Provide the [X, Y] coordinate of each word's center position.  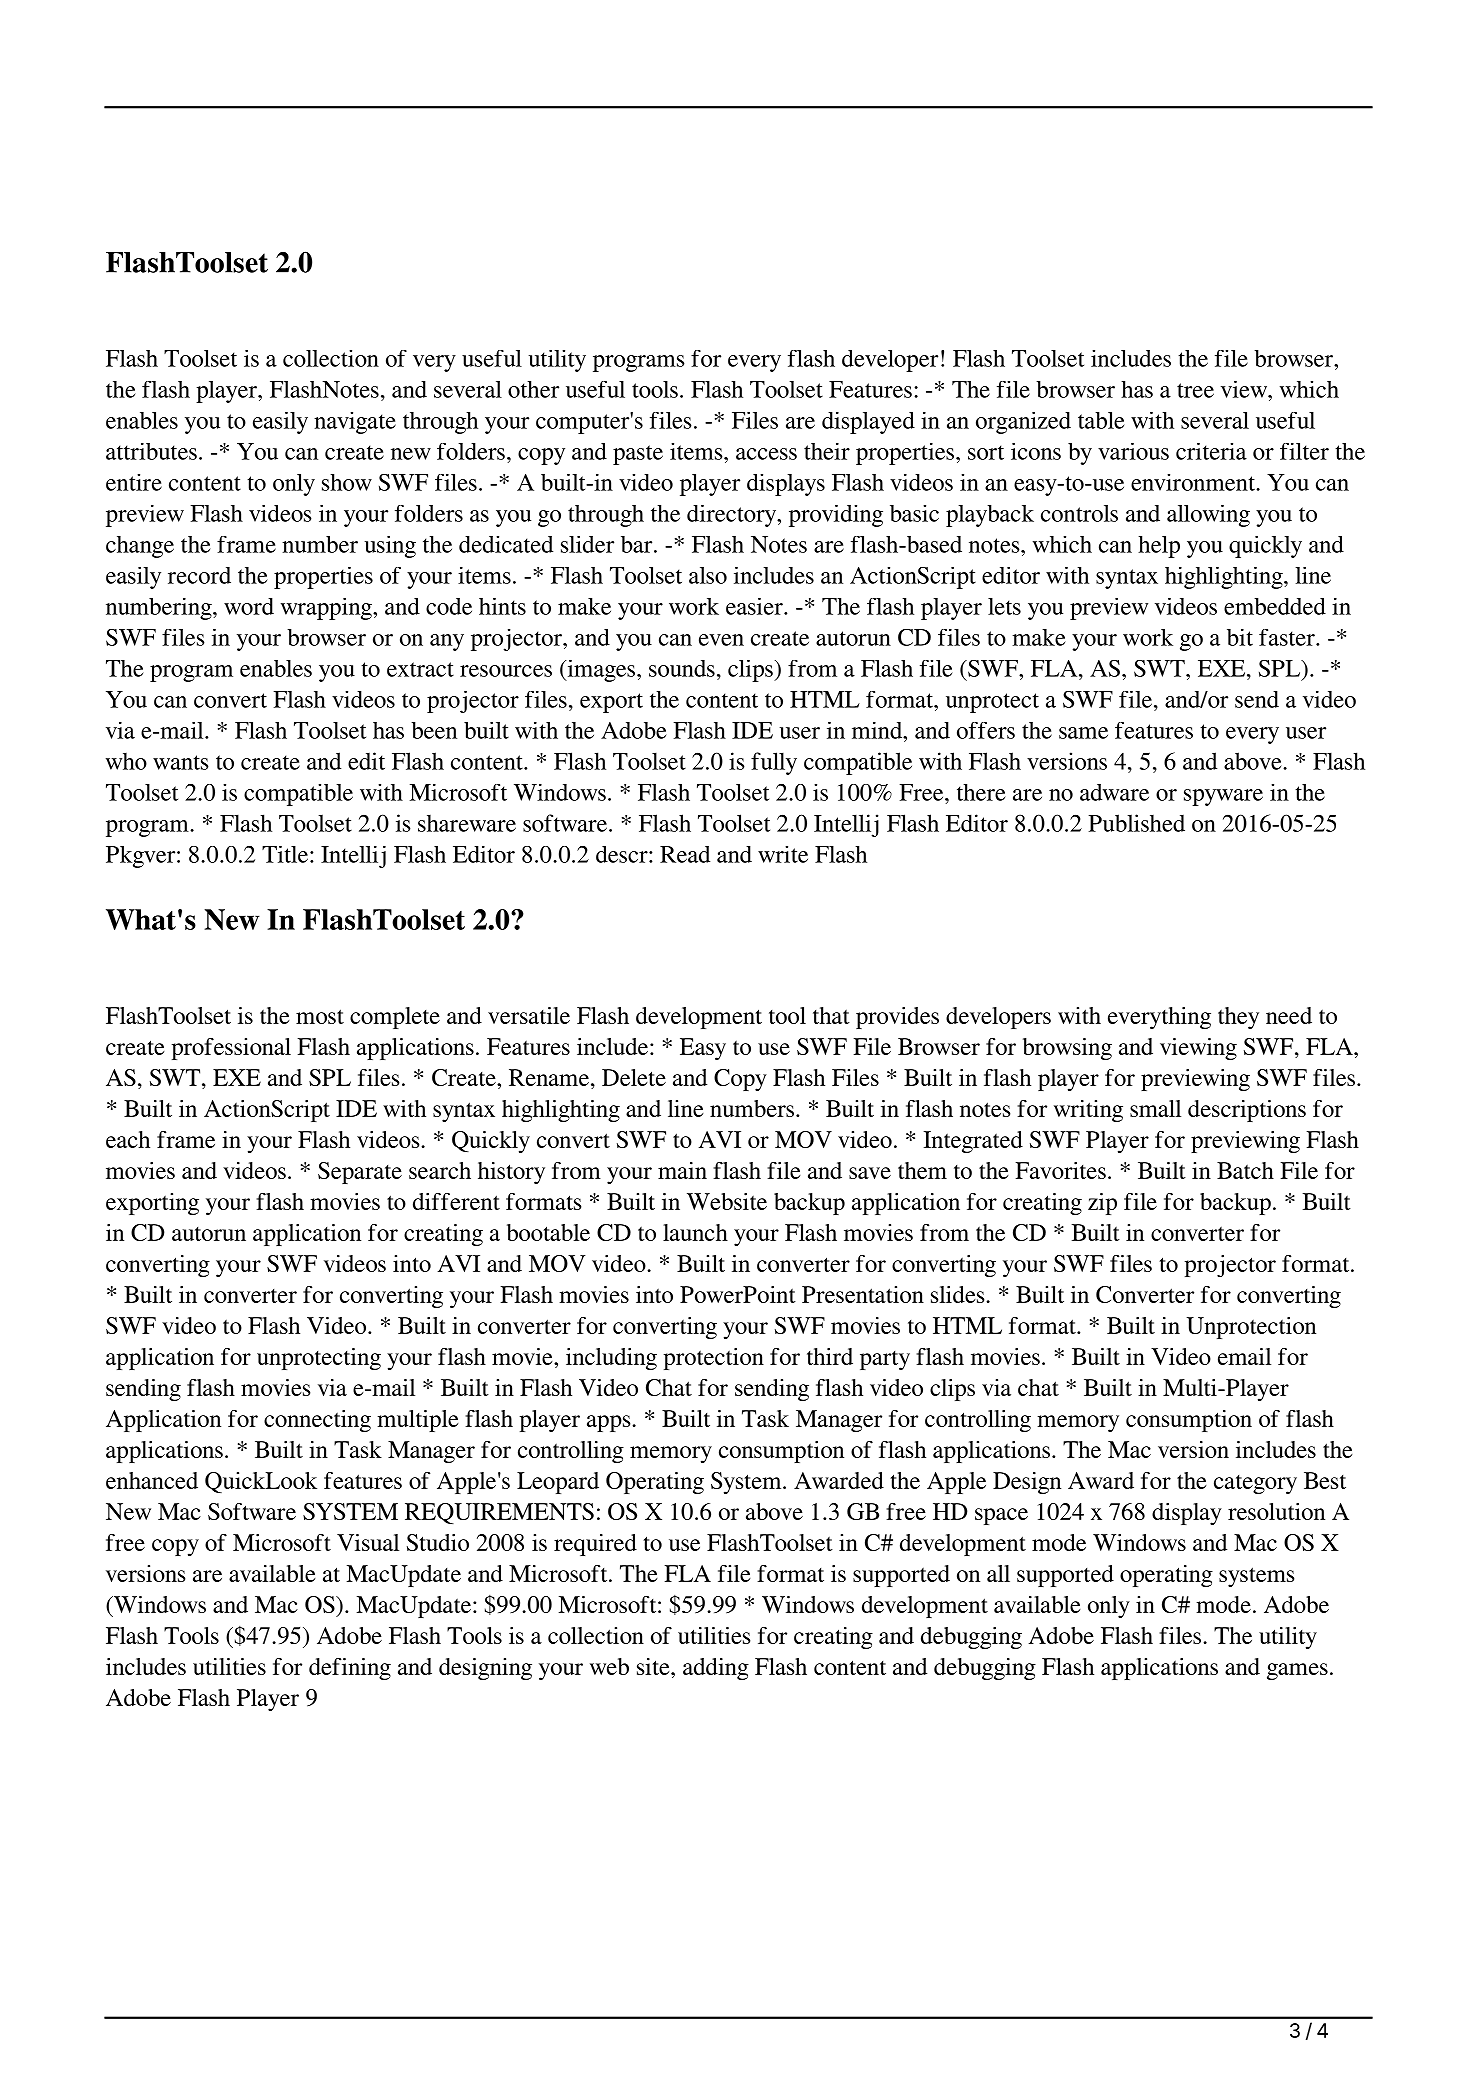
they [1238, 1018]
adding [716, 1669]
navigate [355, 423]
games [1297, 1671]
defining [350, 1669]
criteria [1211, 451]
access [766, 454]
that [831, 1015]
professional [231, 1049]
